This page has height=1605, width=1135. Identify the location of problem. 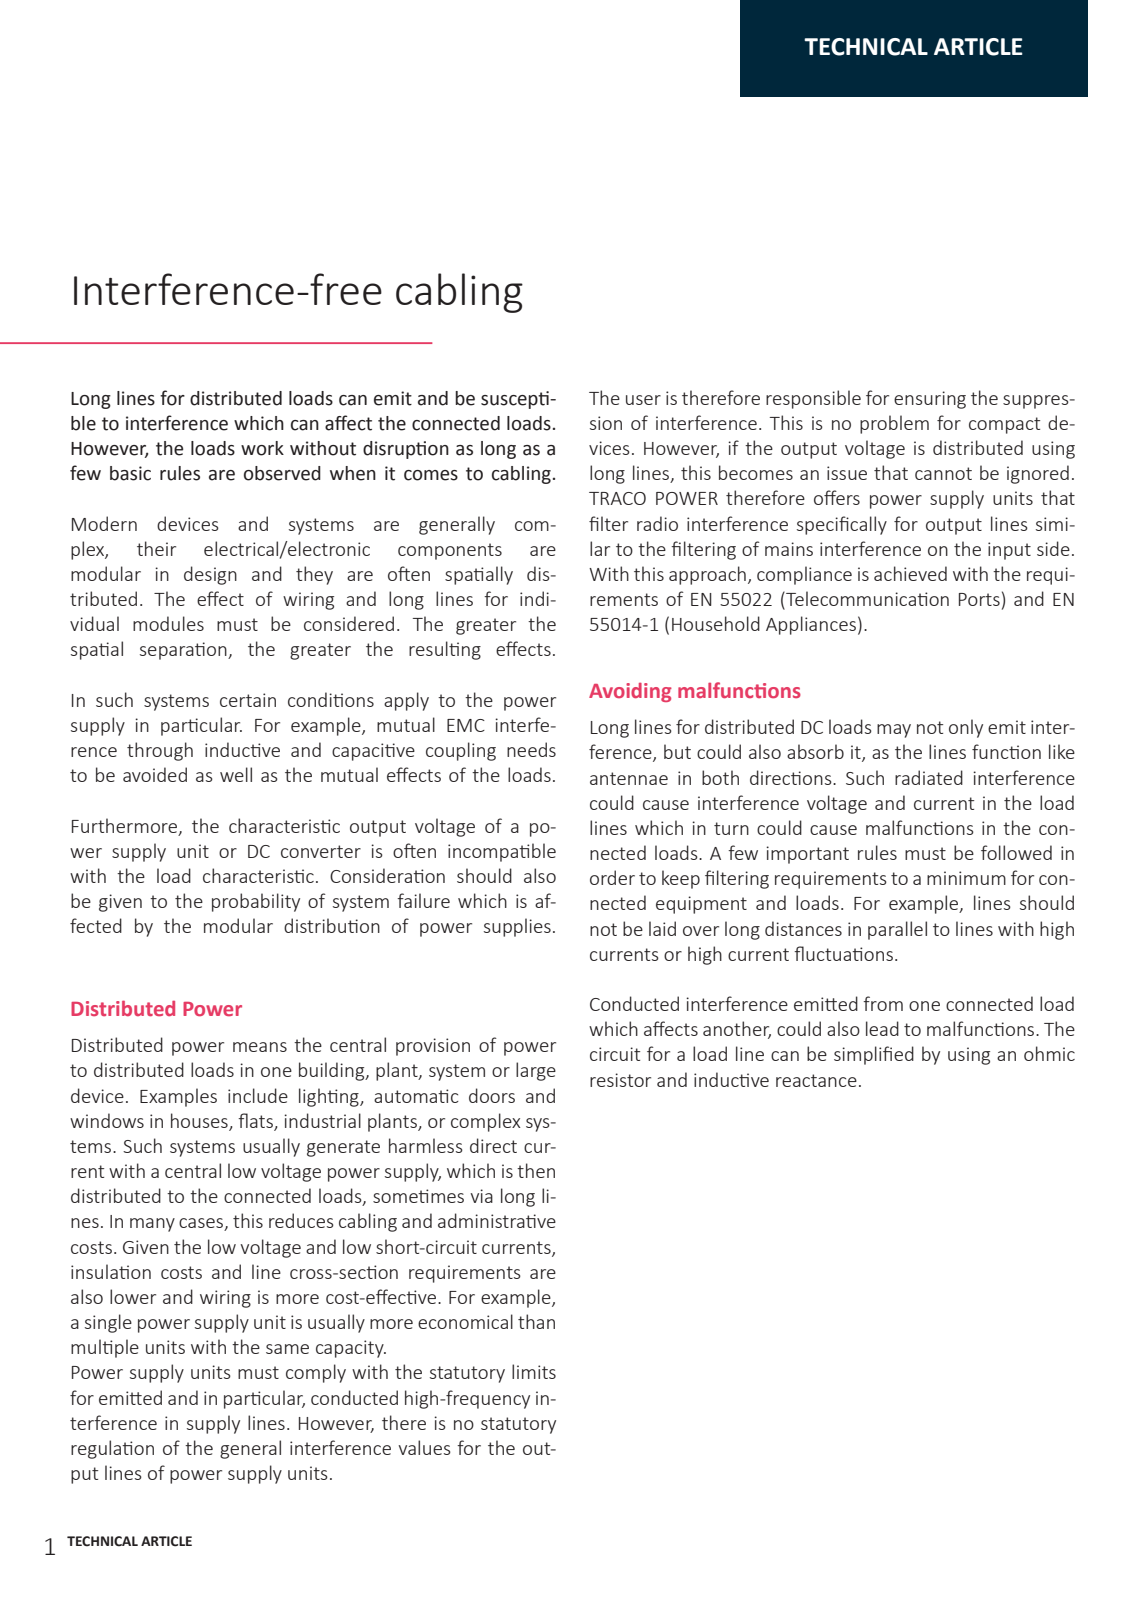
(894, 424).
